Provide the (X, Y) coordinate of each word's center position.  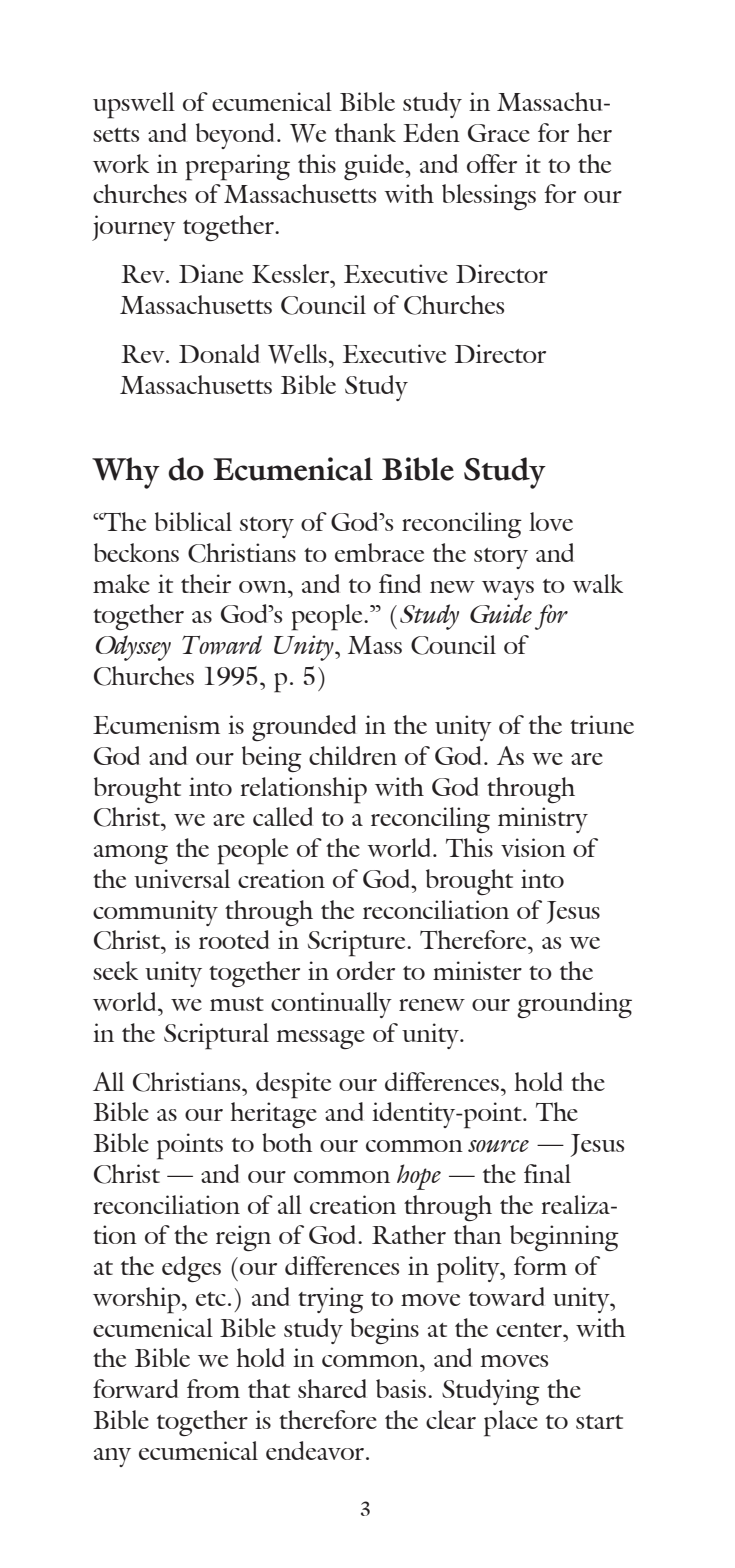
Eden (431, 132)
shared (332, 1388)
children (353, 755)
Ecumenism (156, 724)
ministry (543, 820)
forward (135, 1388)
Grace (499, 133)
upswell (134, 105)
